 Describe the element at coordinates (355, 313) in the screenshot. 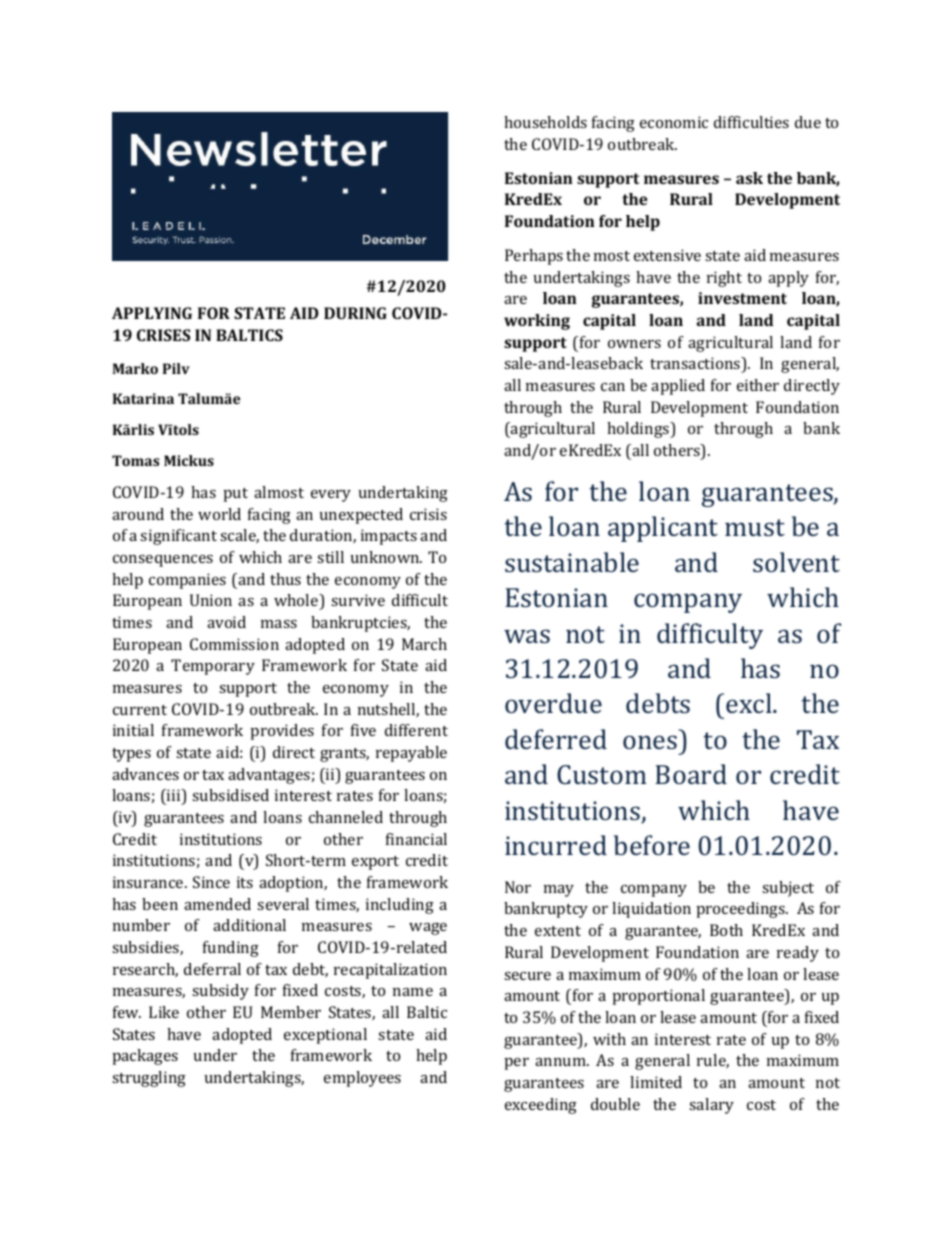

I see `DURING` at that location.
